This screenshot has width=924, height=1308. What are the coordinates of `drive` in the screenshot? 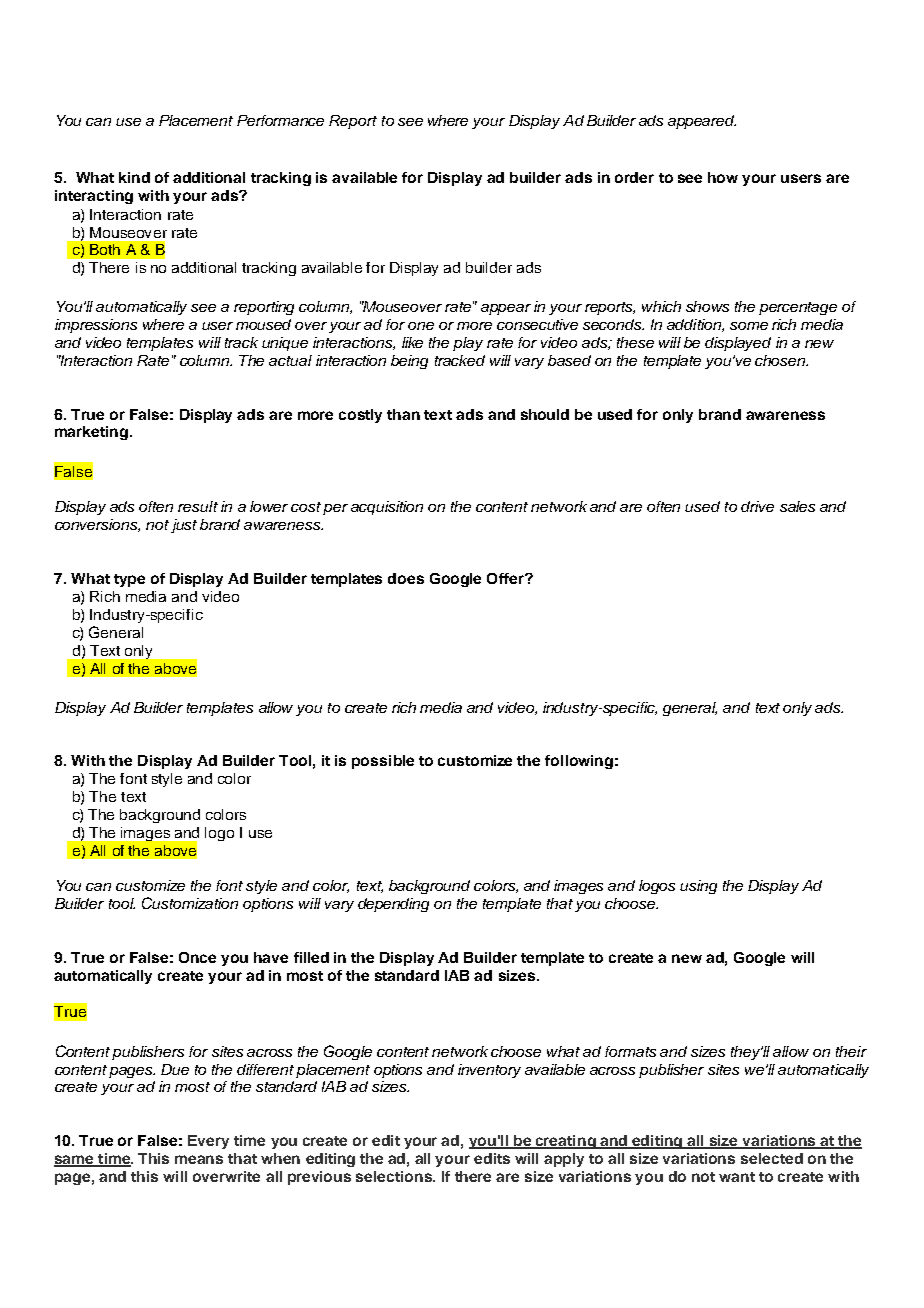 It's located at (757, 506).
